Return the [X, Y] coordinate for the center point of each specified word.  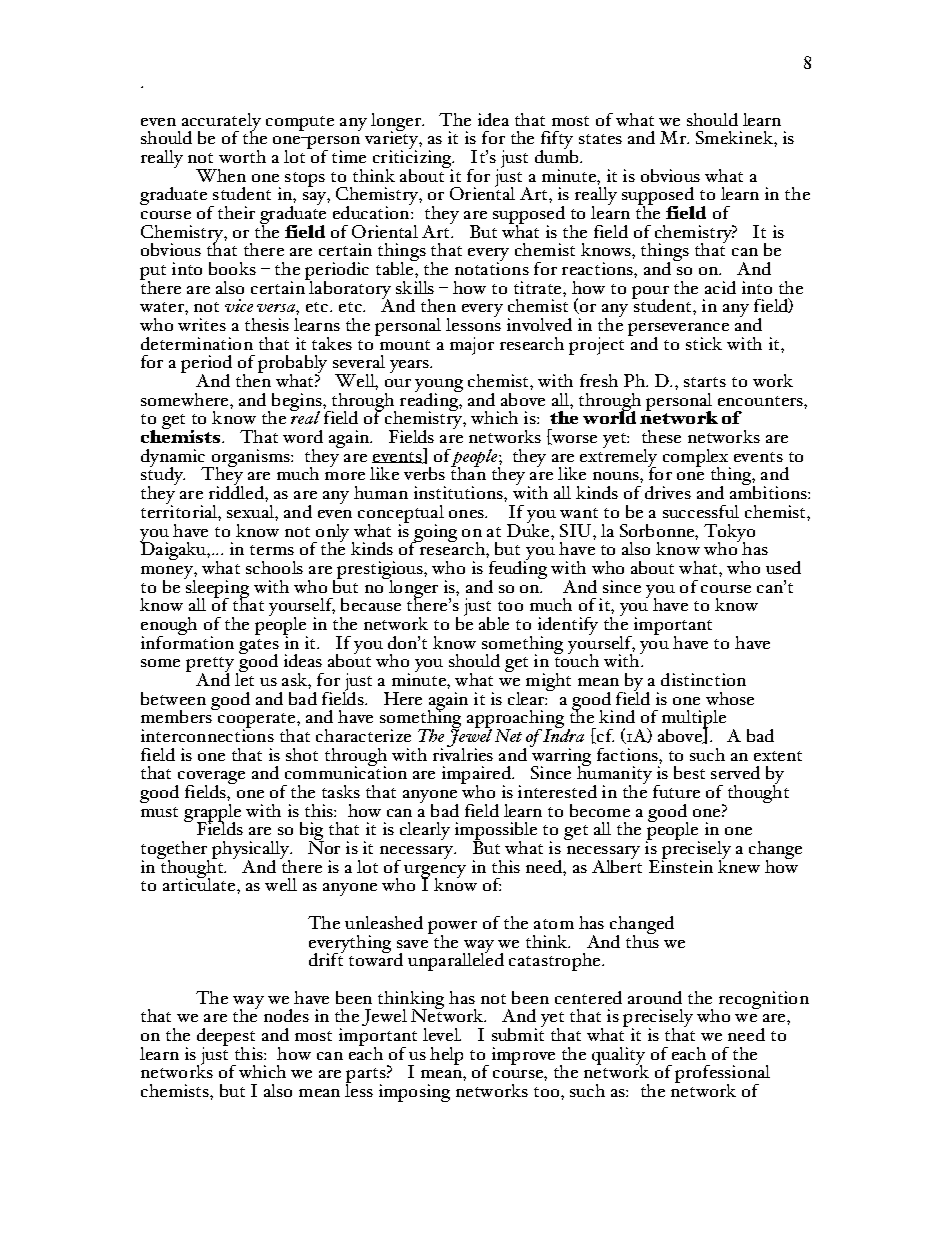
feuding [518, 570]
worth [242, 156]
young [439, 387]
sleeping [216, 588]
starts [705, 382]
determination [197, 343]
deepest [226, 1038]
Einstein [681, 865]
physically [252, 851]
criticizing [412, 159]
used [783, 567]
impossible [496, 832]
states [600, 139]
